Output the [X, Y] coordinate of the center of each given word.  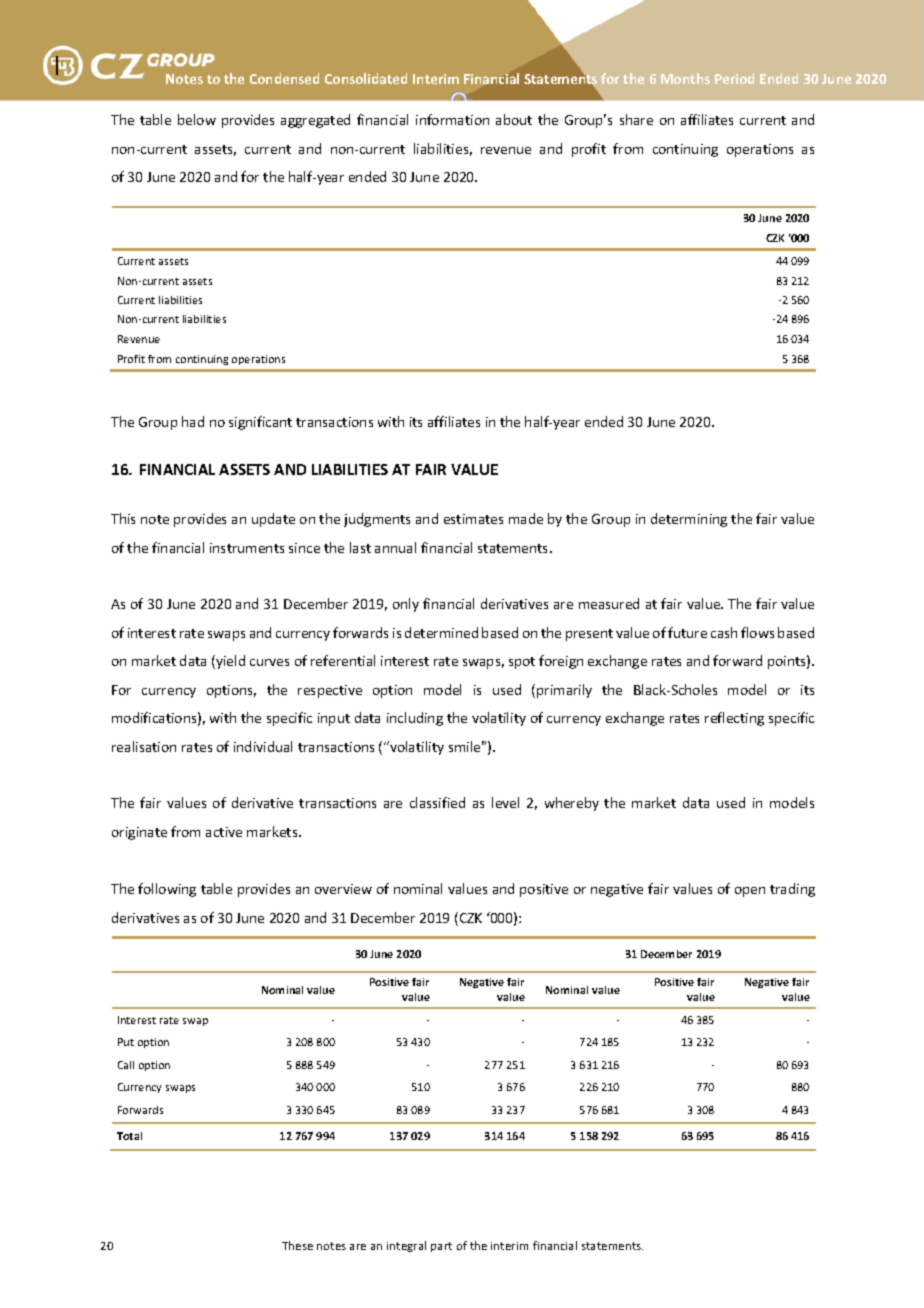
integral [406, 1246]
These [297, 1245]
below [197, 119]
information [452, 119]
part [441, 1247]
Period [734, 78]
